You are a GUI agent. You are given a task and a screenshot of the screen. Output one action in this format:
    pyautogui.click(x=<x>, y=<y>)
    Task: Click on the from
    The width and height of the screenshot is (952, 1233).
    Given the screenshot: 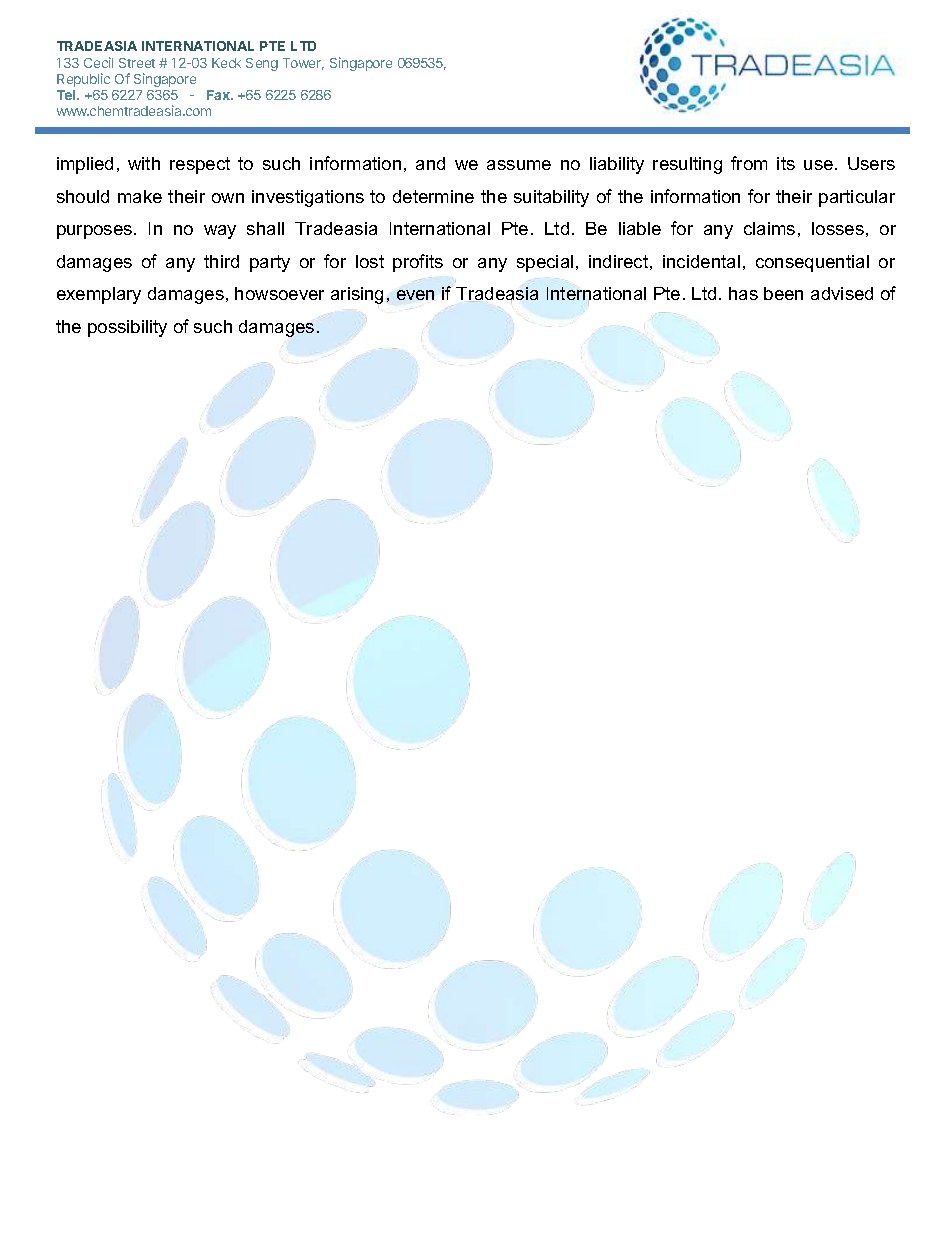 What is the action you would take?
    pyautogui.click(x=749, y=163)
